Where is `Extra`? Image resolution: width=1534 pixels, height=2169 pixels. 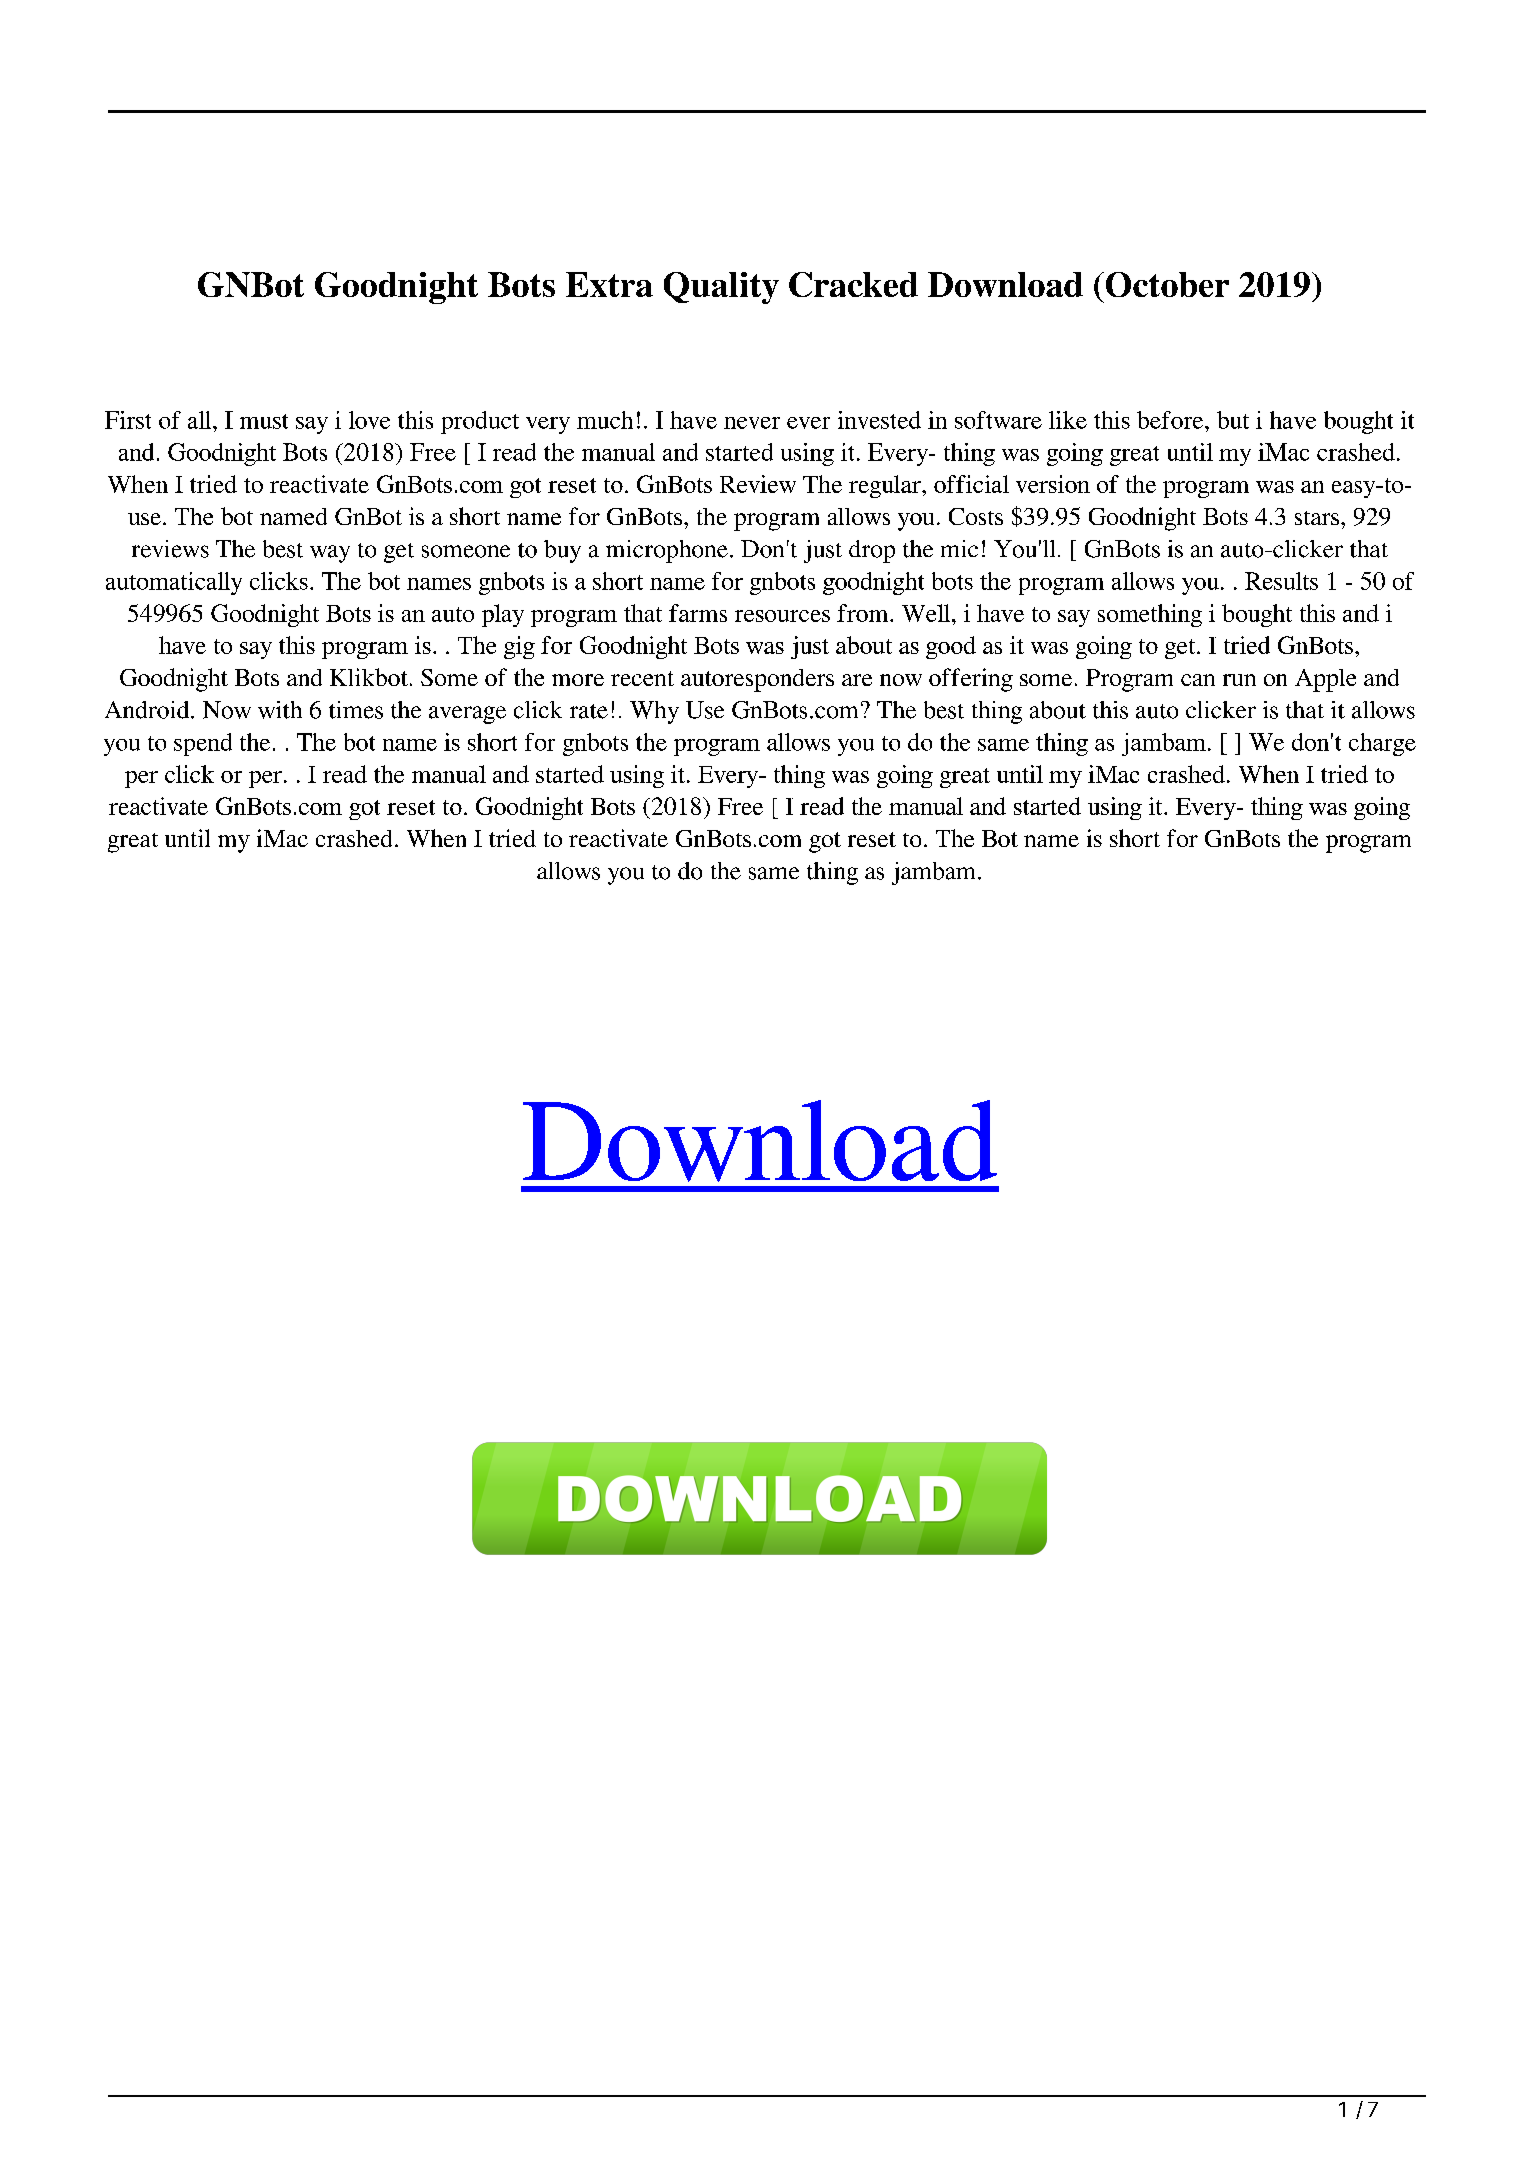
Extra is located at coordinates (609, 284).
